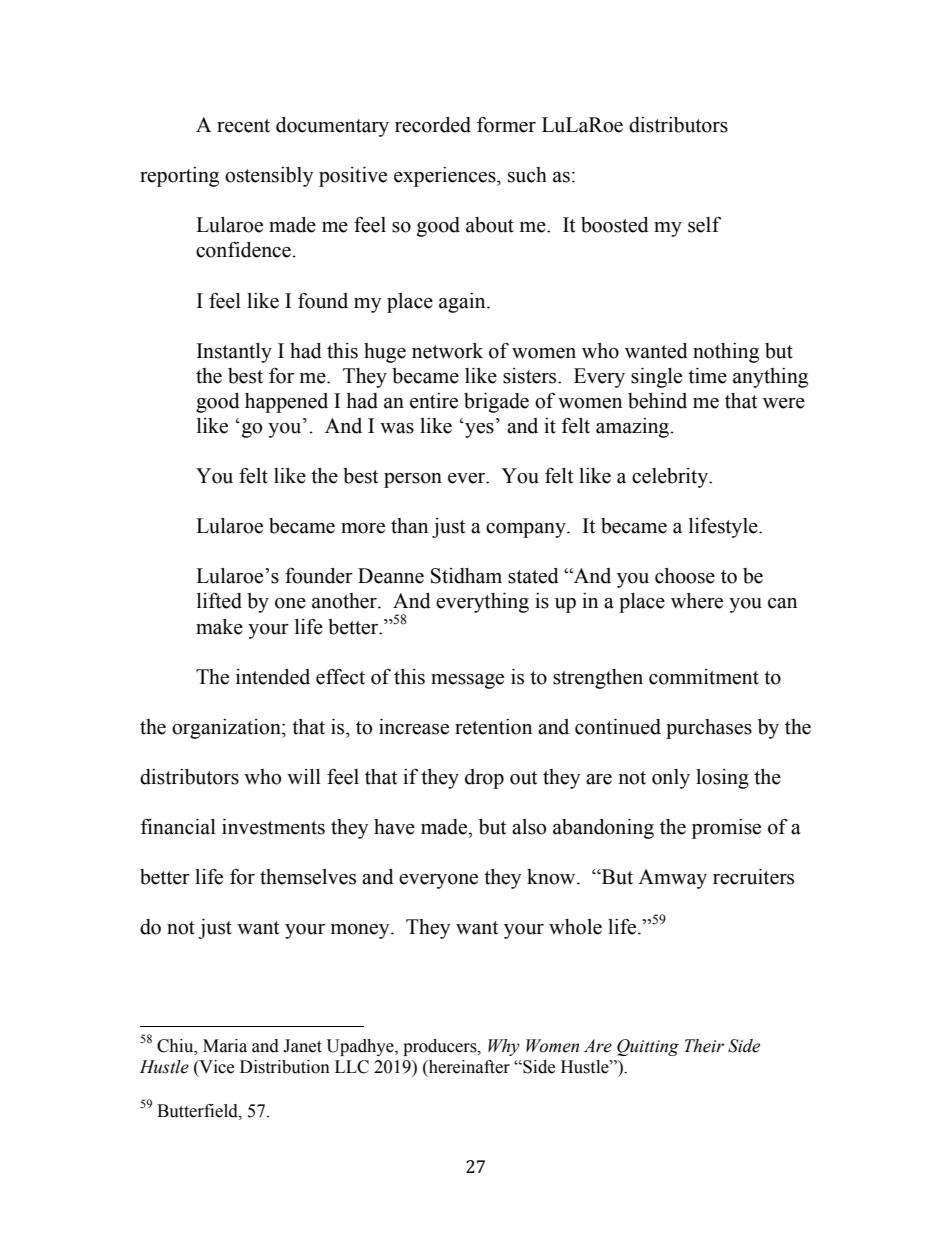 The image size is (952, 1233). Describe the element at coordinates (533, 576) in the screenshot. I see `stated` at that location.
